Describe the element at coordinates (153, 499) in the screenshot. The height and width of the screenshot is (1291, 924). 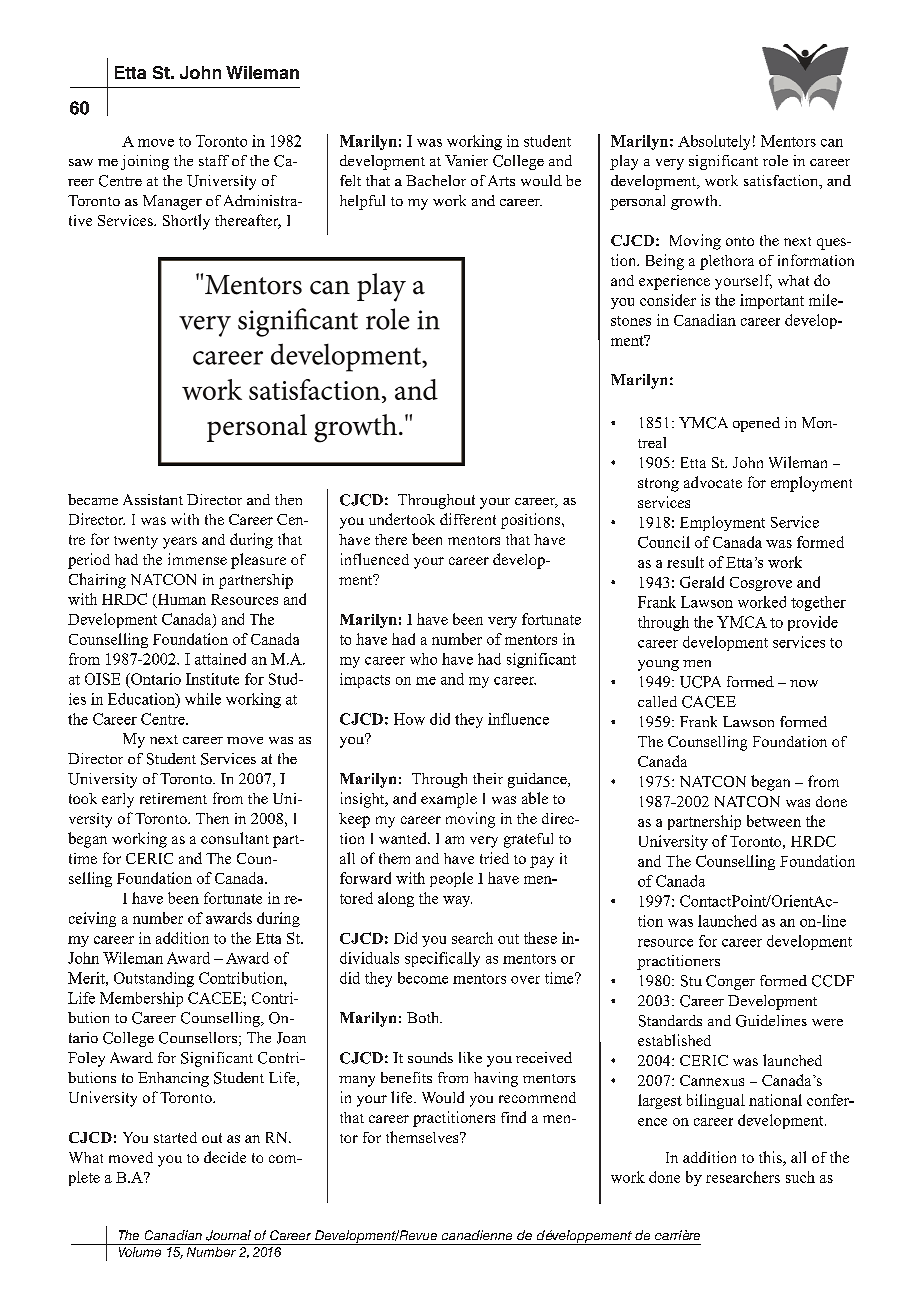
I see `Assistant` at that location.
